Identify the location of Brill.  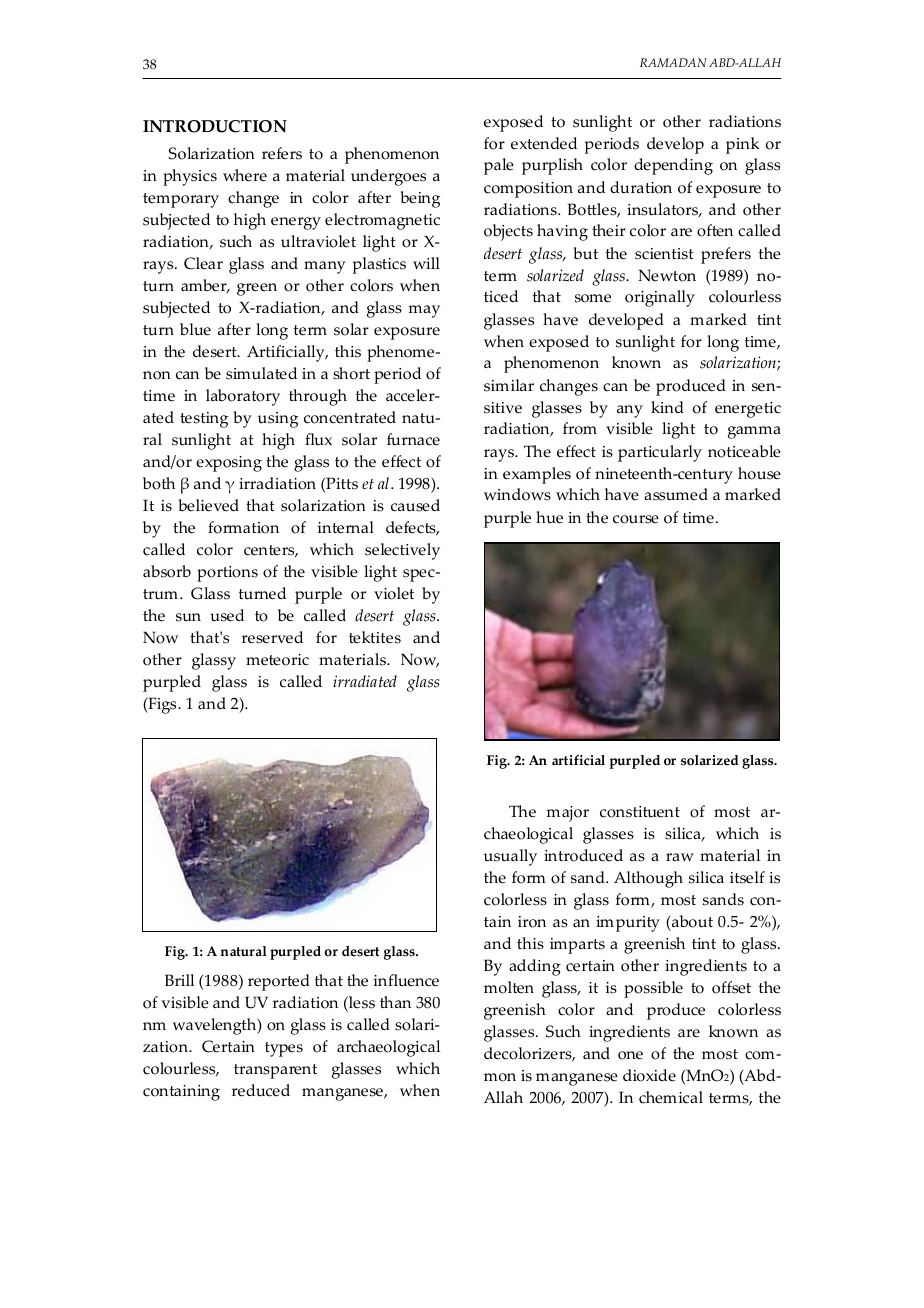
(179, 980).
